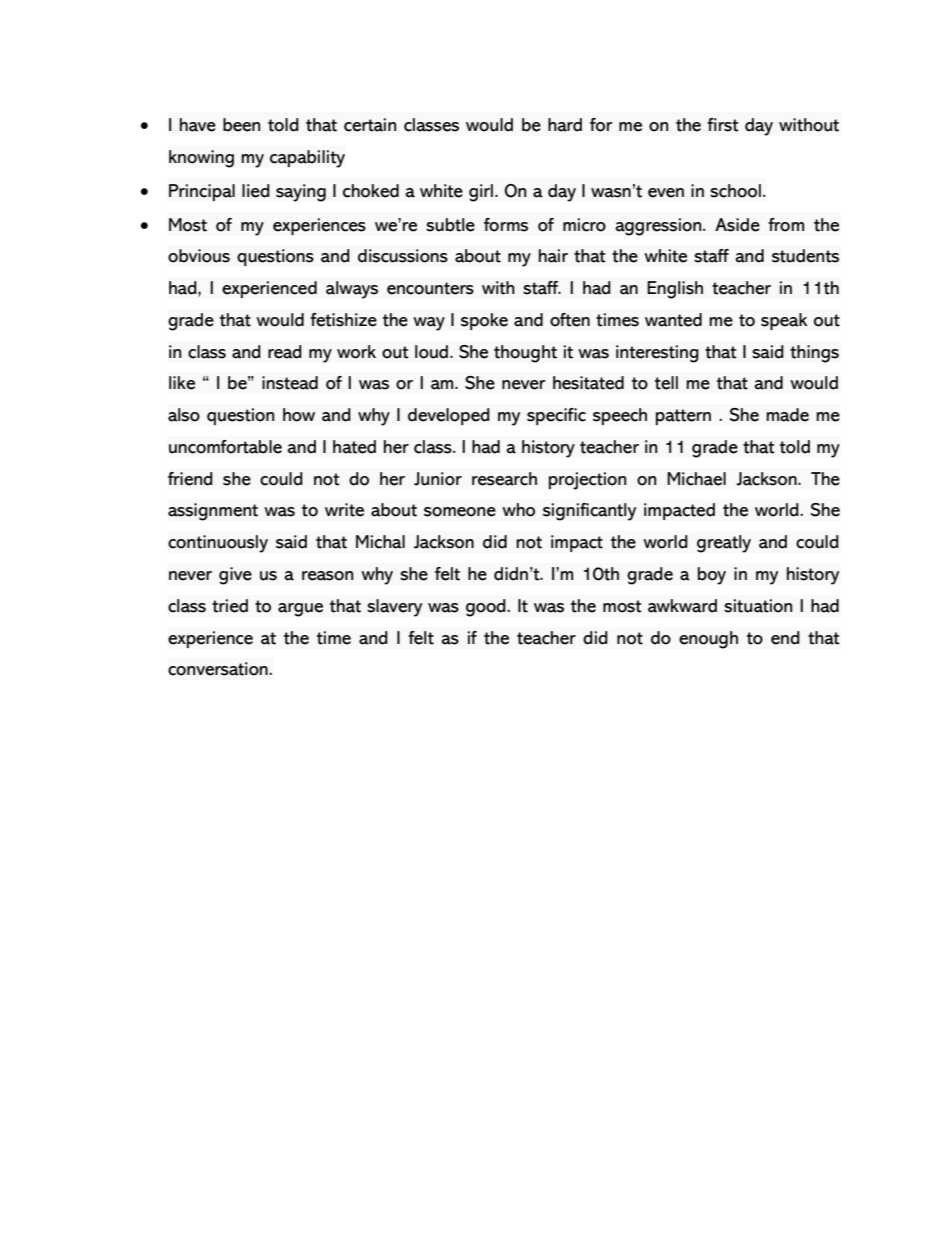 This screenshot has width=952, height=1233. Describe the element at coordinates (241, 125) in the screenshot. I see `been` at that location.
